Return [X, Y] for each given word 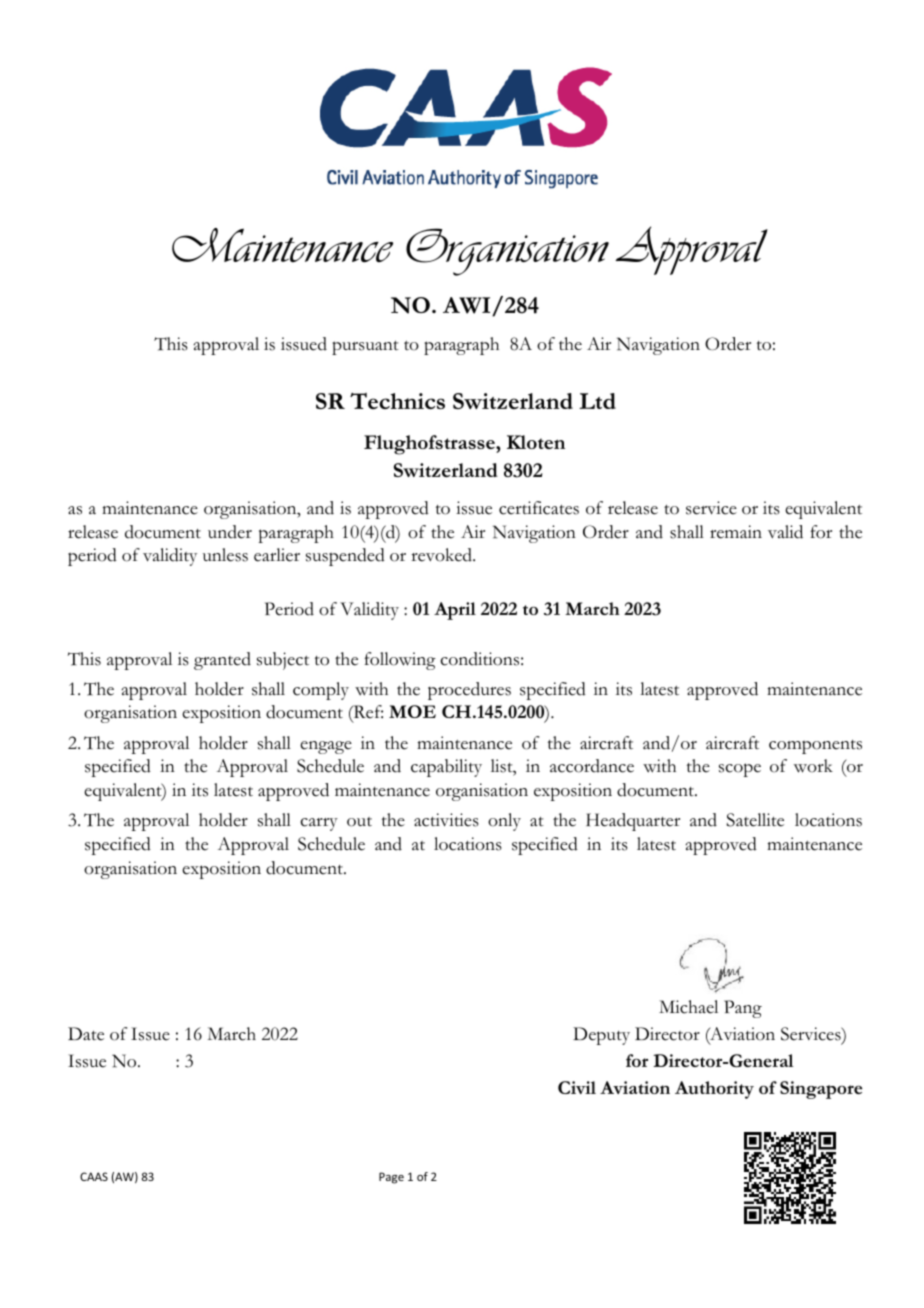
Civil [577, 1087]
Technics [397, 401]
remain [736, 532]
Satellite [755, 820]
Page [391, 1178]
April [455, 611]
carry [319, 824]
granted [222, 661]
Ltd [597, 401]
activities [446, 820]
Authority [714, 1090]
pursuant [365, 348]
